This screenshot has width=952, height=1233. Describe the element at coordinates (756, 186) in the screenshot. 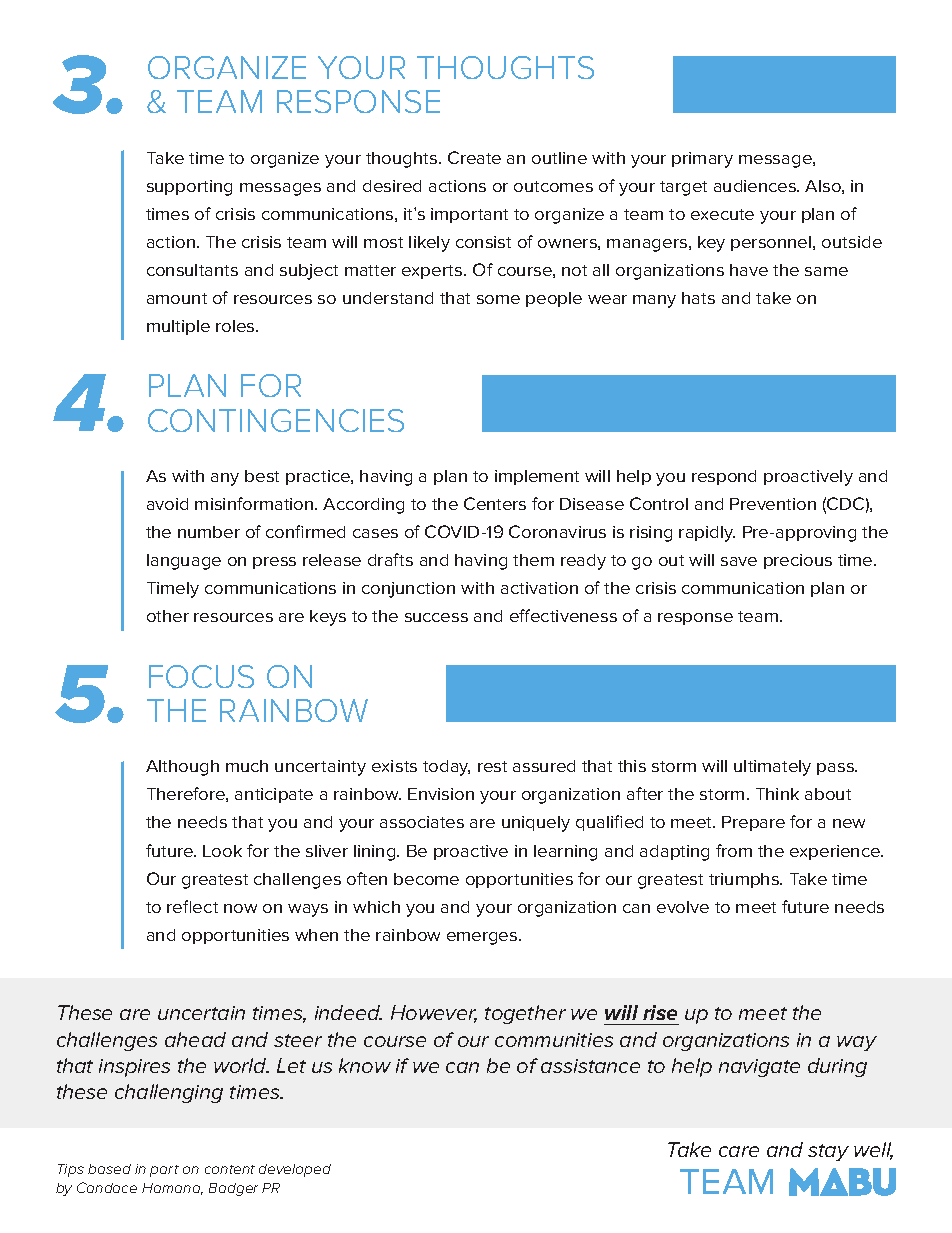

I see `audiences` at that location.
